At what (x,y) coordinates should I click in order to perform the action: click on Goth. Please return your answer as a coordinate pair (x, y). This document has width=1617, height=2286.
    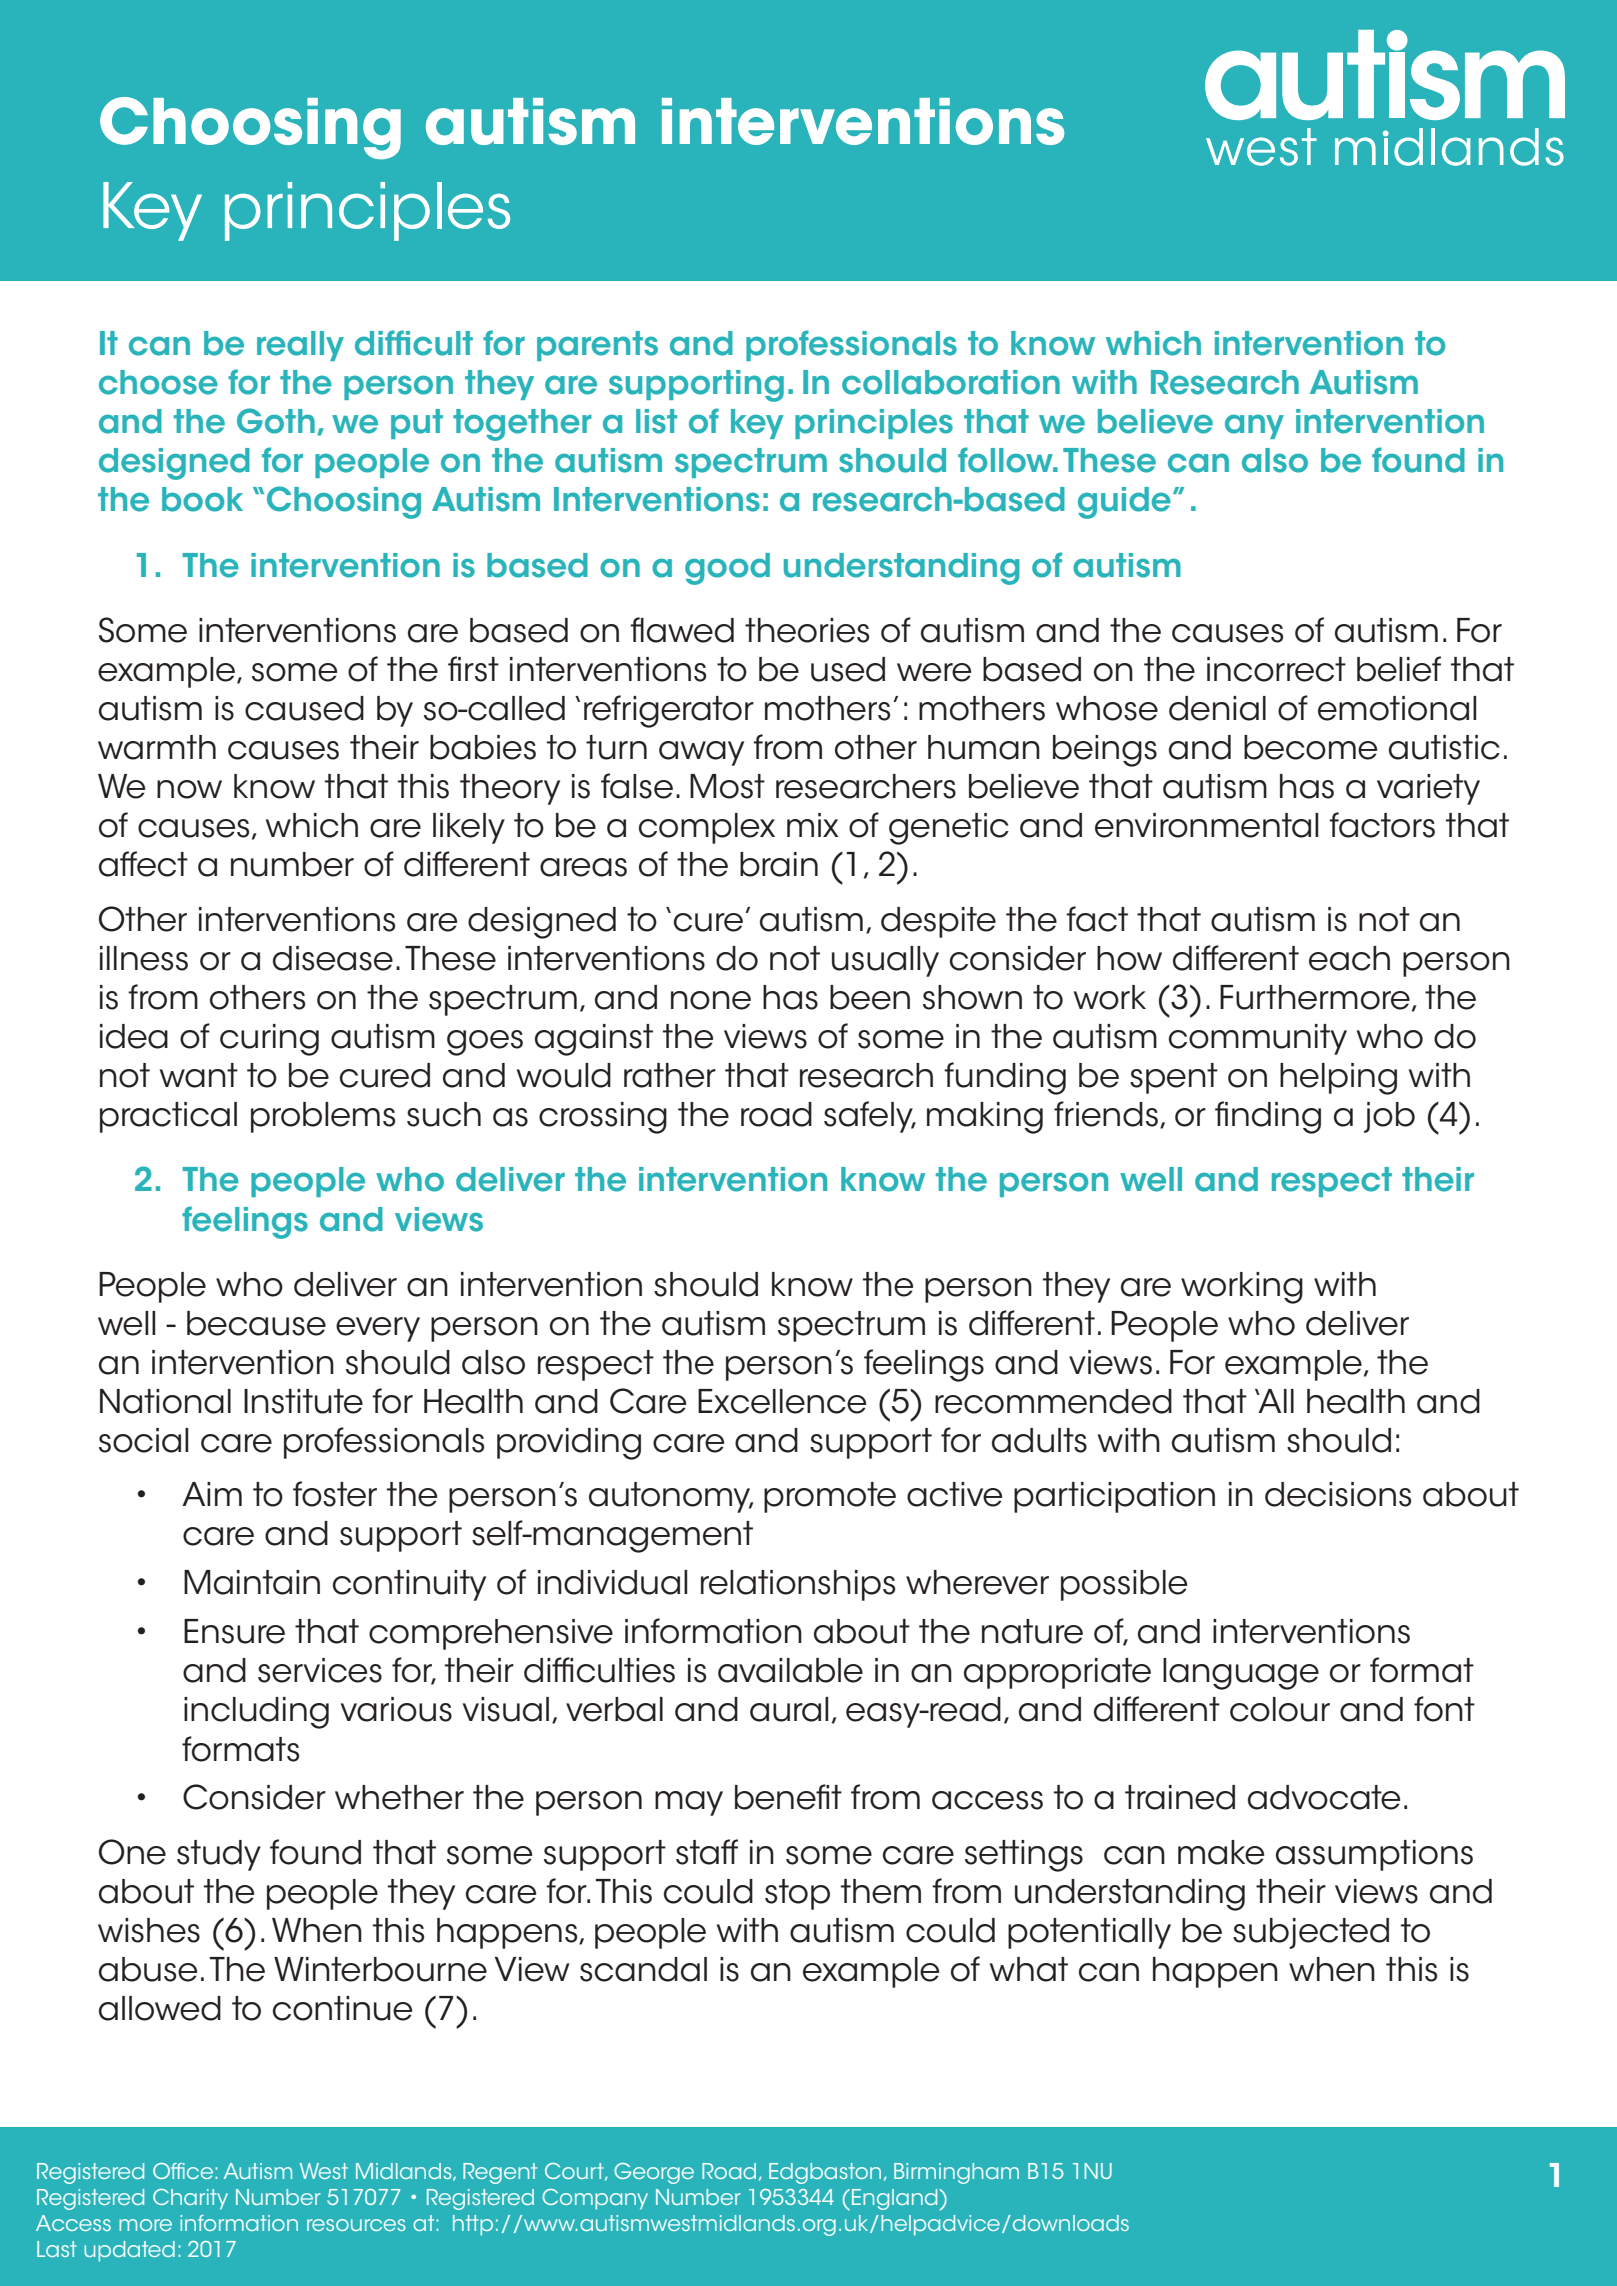
    Looking at the image, I should click on (276, 421).
